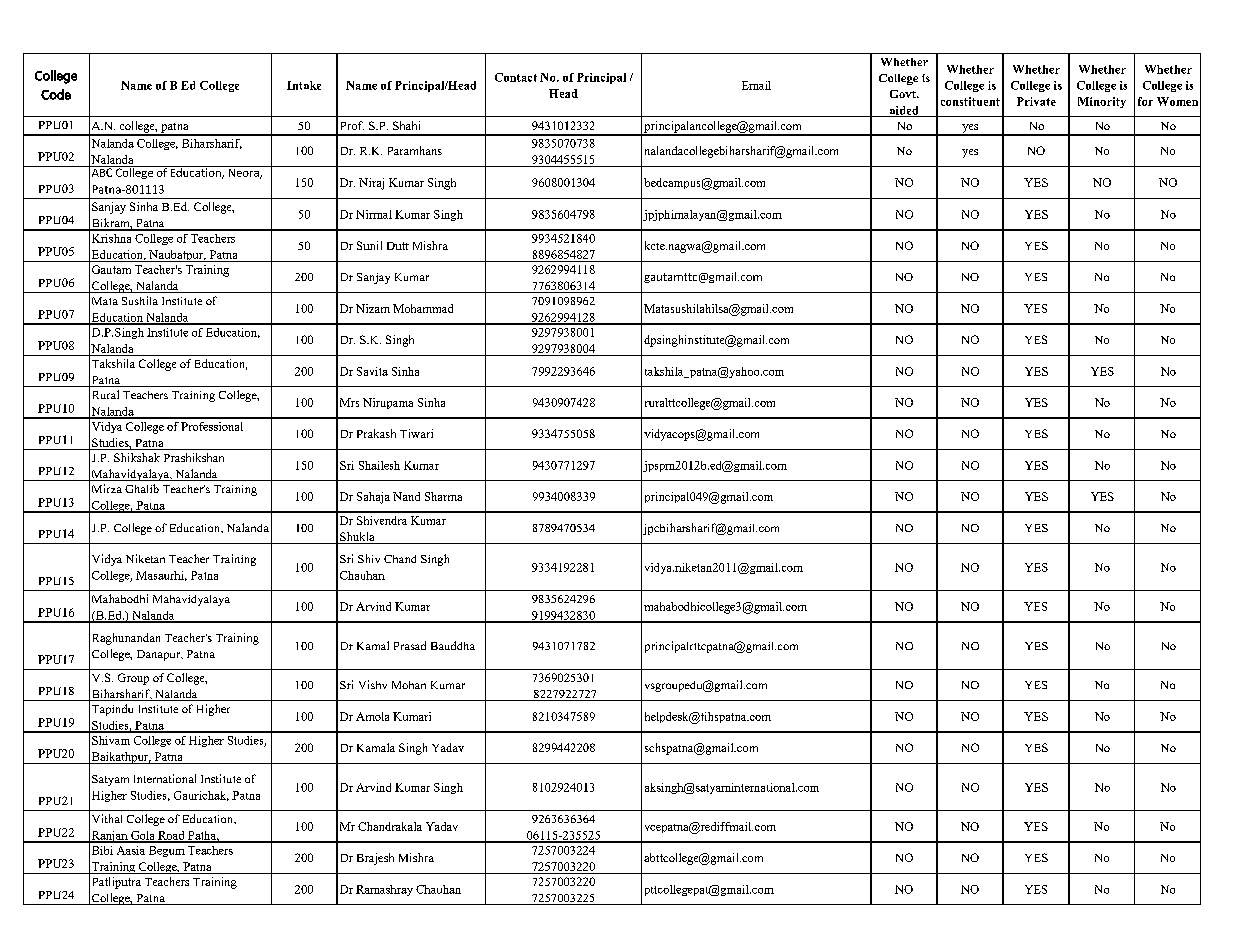 The width and height of the screenshot is (1233, 952). Describe the element at coordinates (357, 538) in the screenshot. I see `Shukla` at that location.
